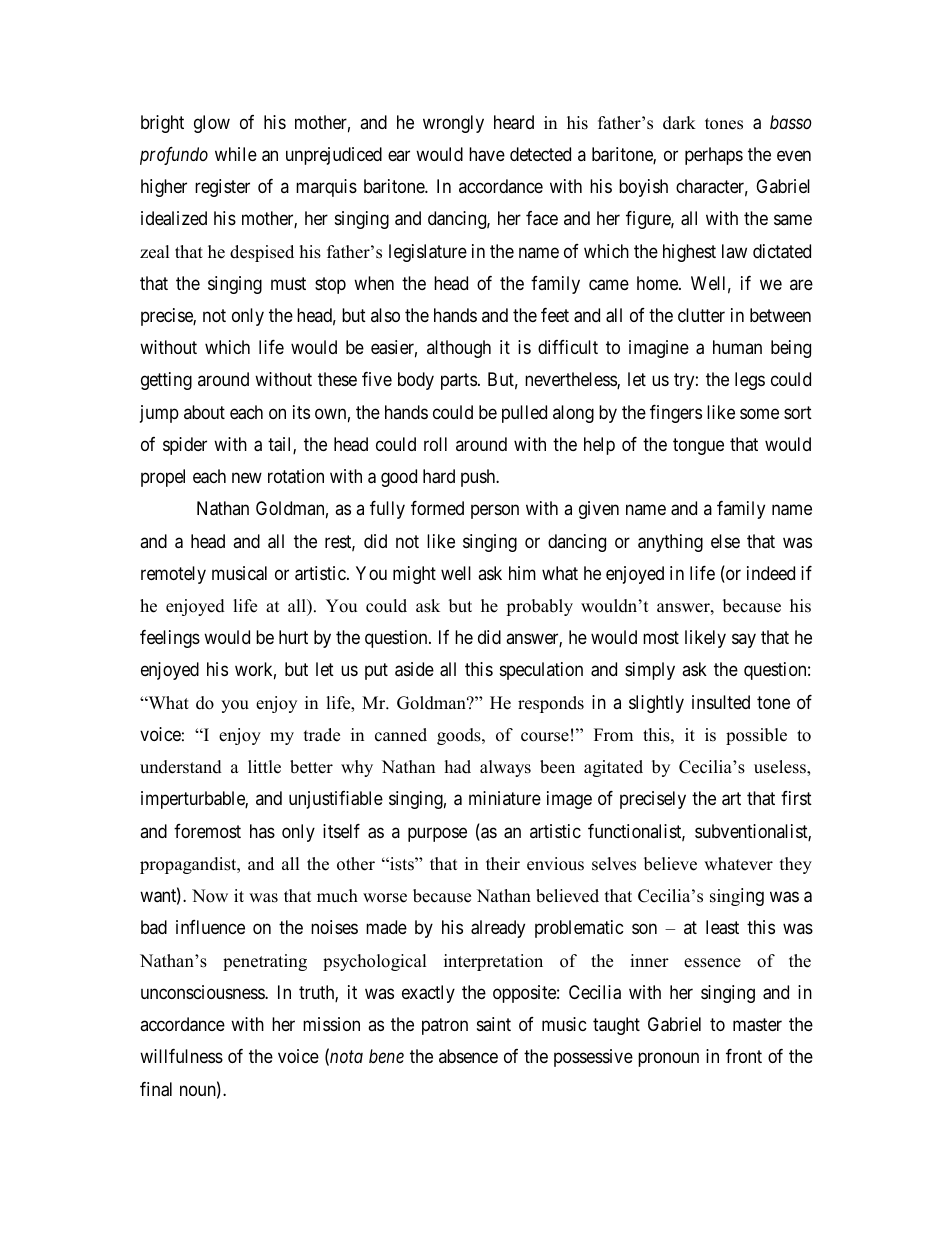 The width and height of the screenshot is (952, 1233). I want to click on while, so click(236, 154).
